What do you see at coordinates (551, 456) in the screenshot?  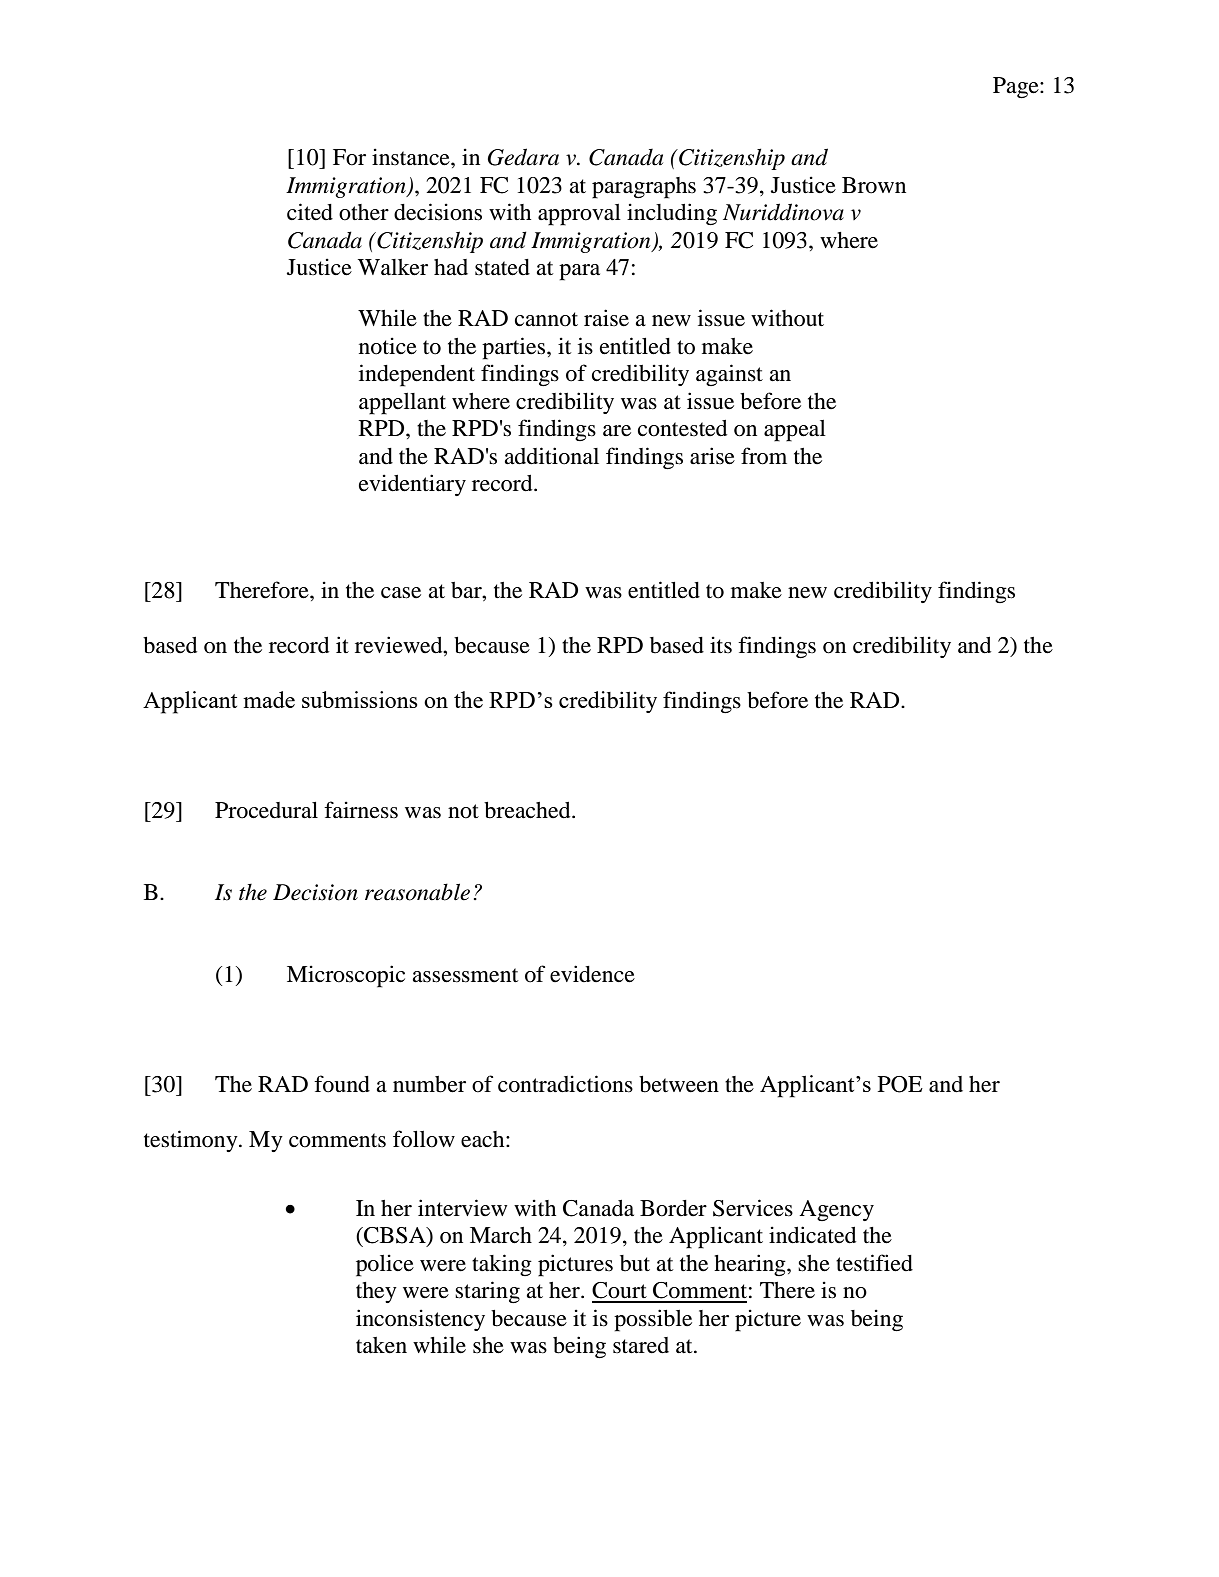 I see `additional` at bounding box center [551, 456].
